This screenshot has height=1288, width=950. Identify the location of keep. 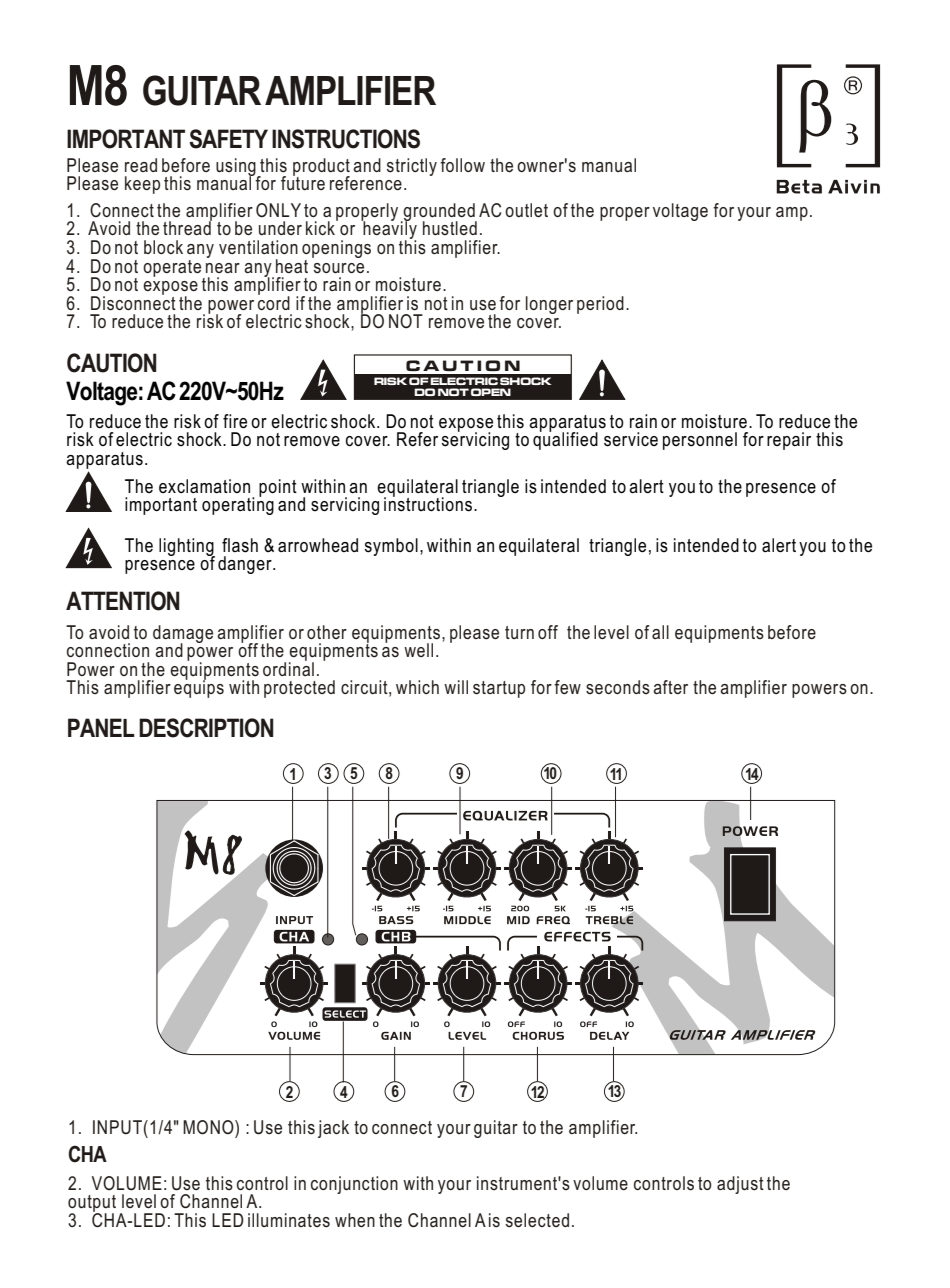
(142, 185).
